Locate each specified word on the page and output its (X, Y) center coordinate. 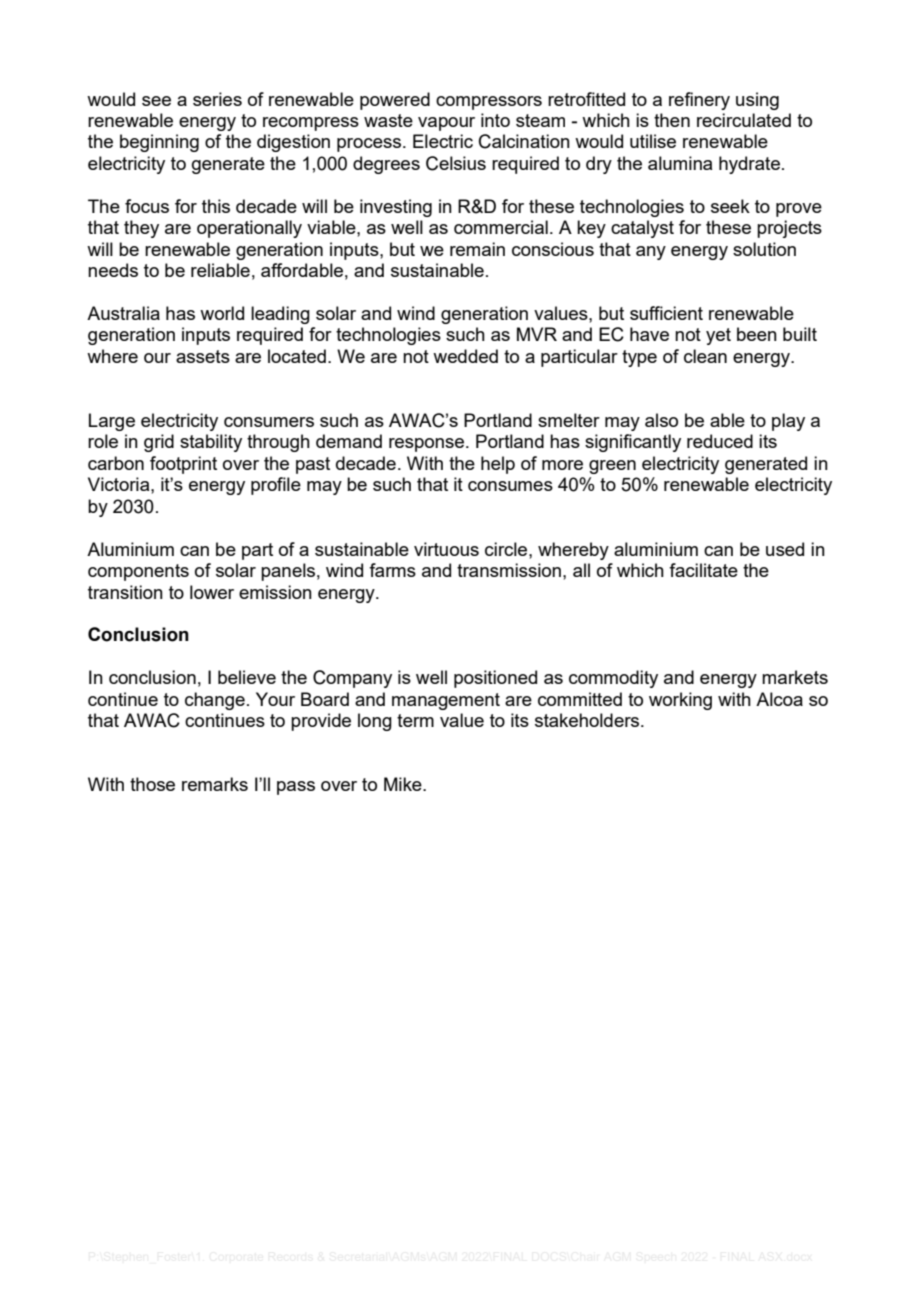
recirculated (744, 120)
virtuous (446, 549)
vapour (446, 124)
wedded (465, 356)
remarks (215, 784)
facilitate (703, 570)
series (217, 99)
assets (203, 356)
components (138, 572)
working (680, 701)
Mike (404, 784)
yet (718, 336)
